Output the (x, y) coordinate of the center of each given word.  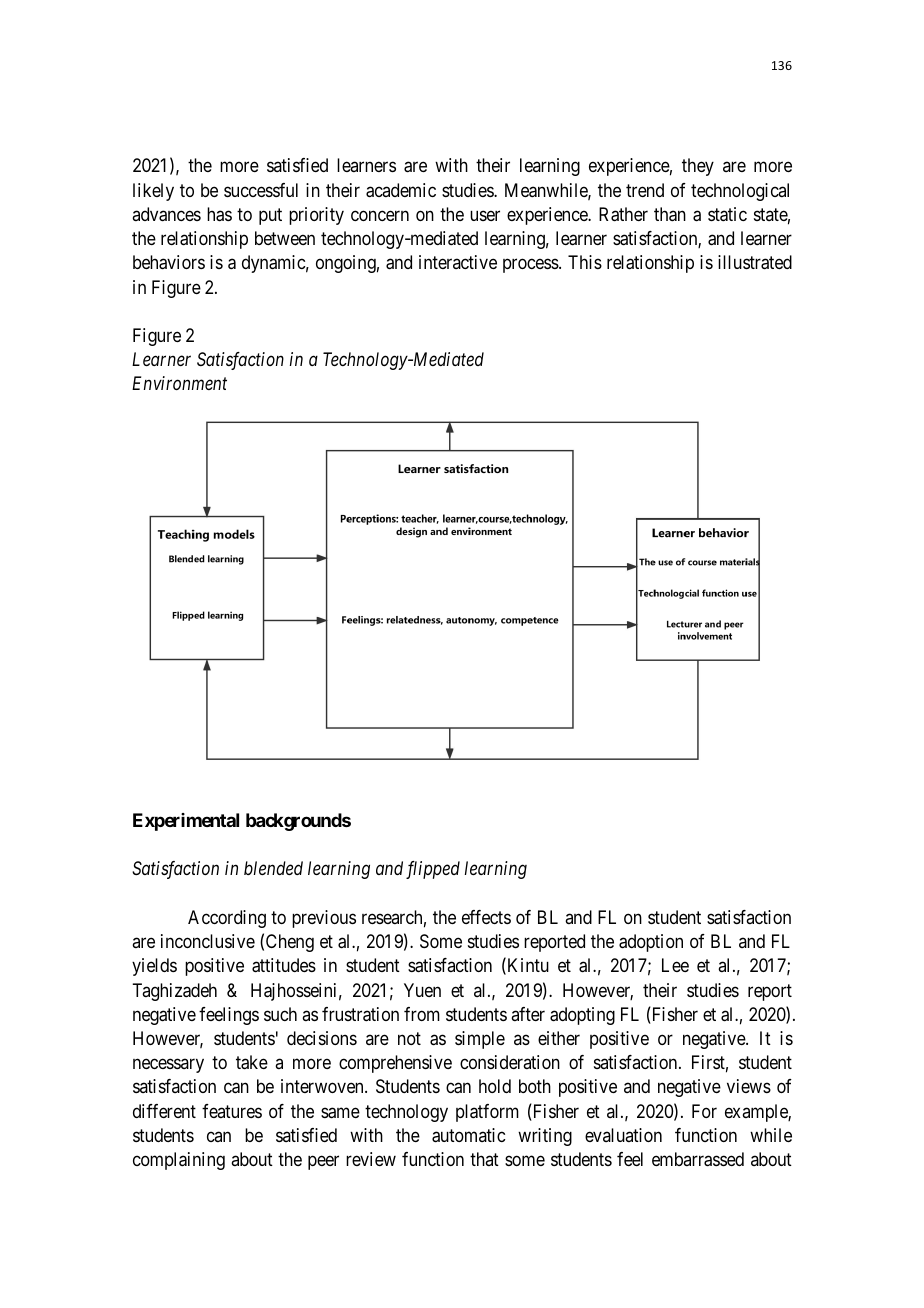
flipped (433, 870)
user (485, 215)
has (219, 214)
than (670, 214)
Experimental (186, 822)
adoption (651, 943)
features (232, 1111)
